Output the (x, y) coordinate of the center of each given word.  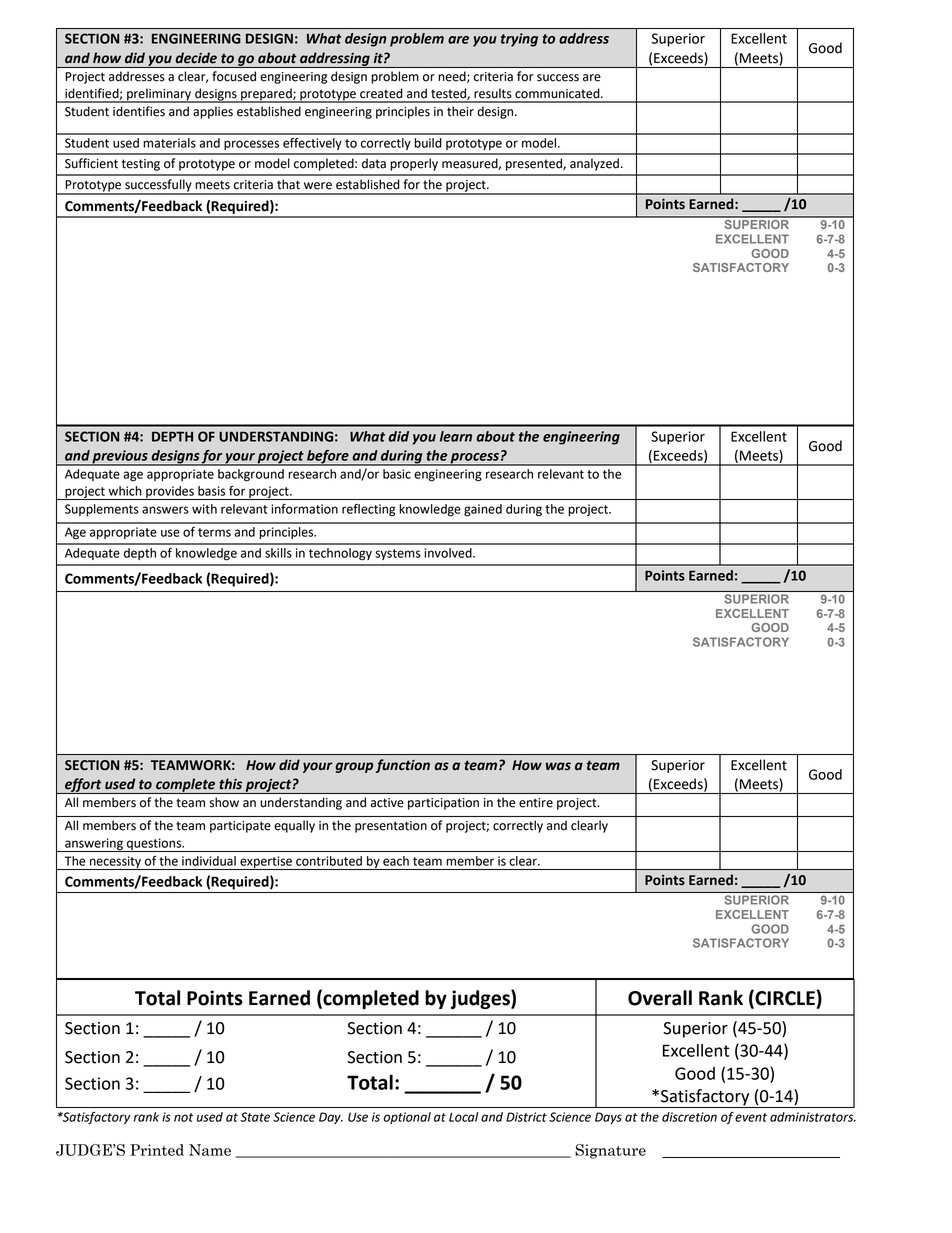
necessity (116, 863)
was (558, 766)
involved (449, 553)
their (460, 111)
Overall (660, 998)
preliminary (159, 95)
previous (120, 458)
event (751, 1117)
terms (214, 532)
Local (463, 1117)
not (183, 1117)
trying (519, 40)
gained (483, 510)
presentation (391, 827)
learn (456, 436)
